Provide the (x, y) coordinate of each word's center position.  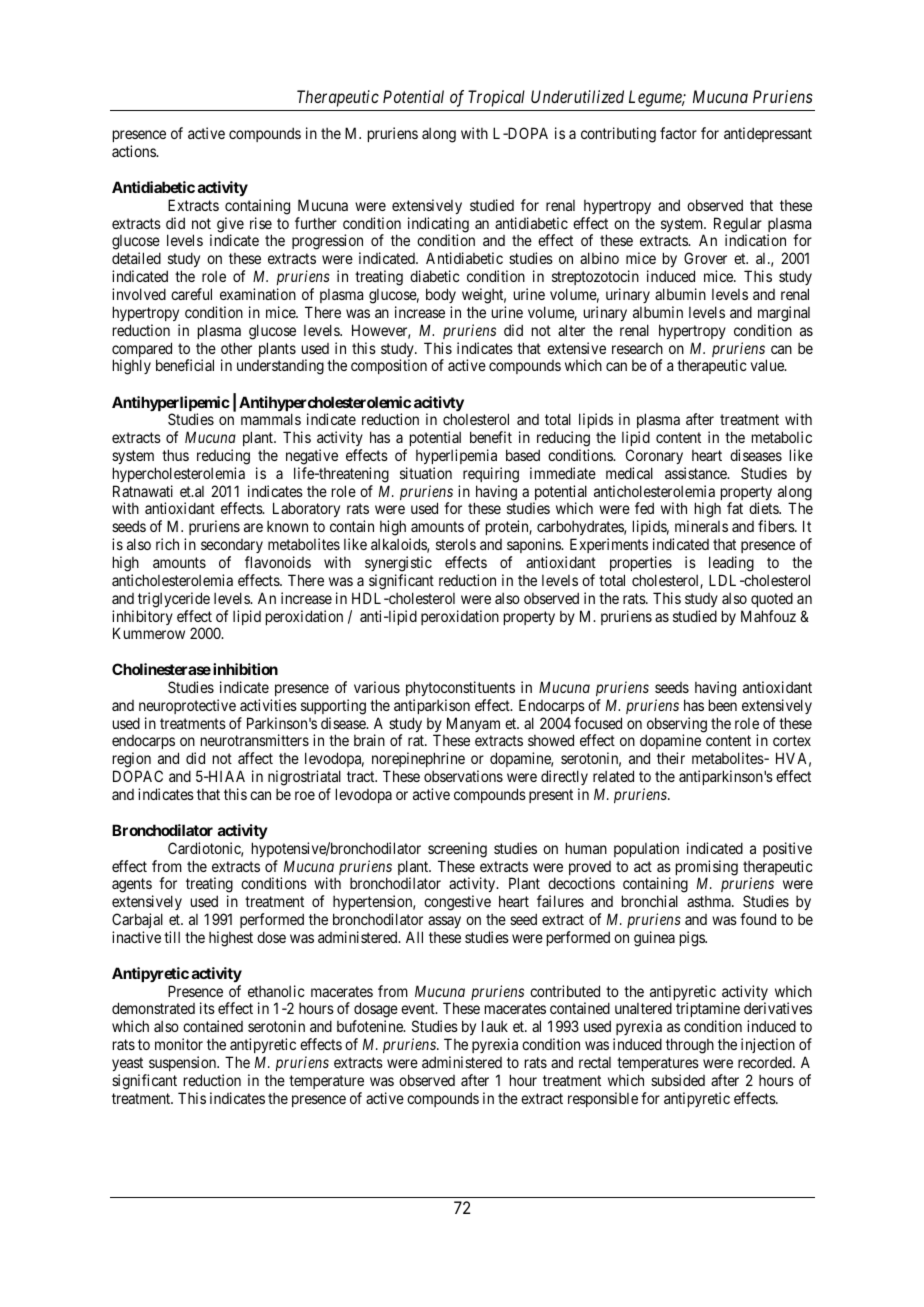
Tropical (496, 98)
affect (255, 758)
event (419, 1009)
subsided (678, 1080)
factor (678, 133)
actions (134, 151)
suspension (184, 1063)
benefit (491, 437)
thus (175, 455)
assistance (697, 473)
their (671, 758)
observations (463, 776)
